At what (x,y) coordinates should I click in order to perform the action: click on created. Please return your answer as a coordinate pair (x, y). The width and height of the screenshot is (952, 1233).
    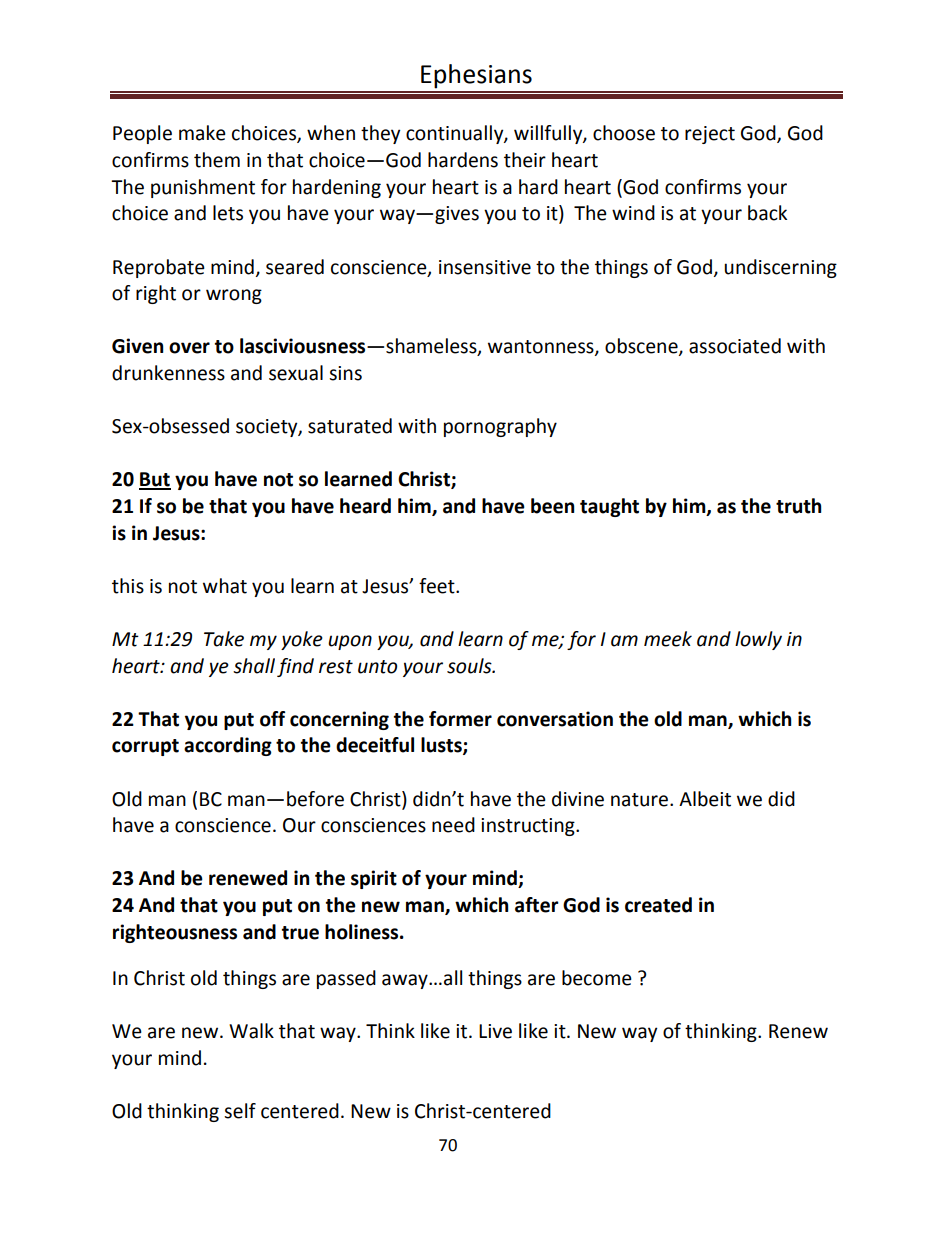
    Looking at the image, I should click on (658, 905).
